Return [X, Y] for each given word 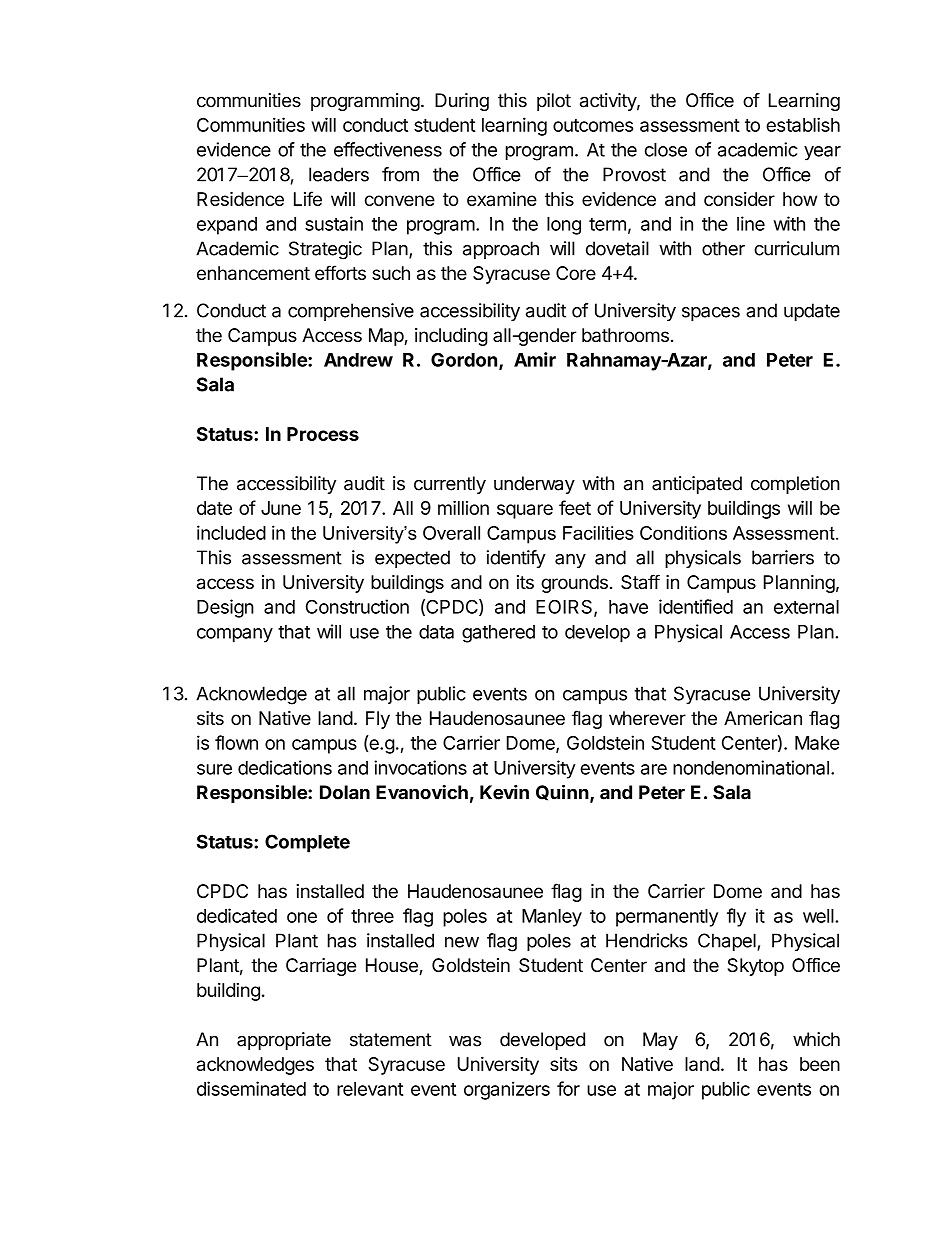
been [820, 1064]
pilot [554, 102]
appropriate [284, 1041]
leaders [339, 174]
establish [803, 124]
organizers [507, 1090]
